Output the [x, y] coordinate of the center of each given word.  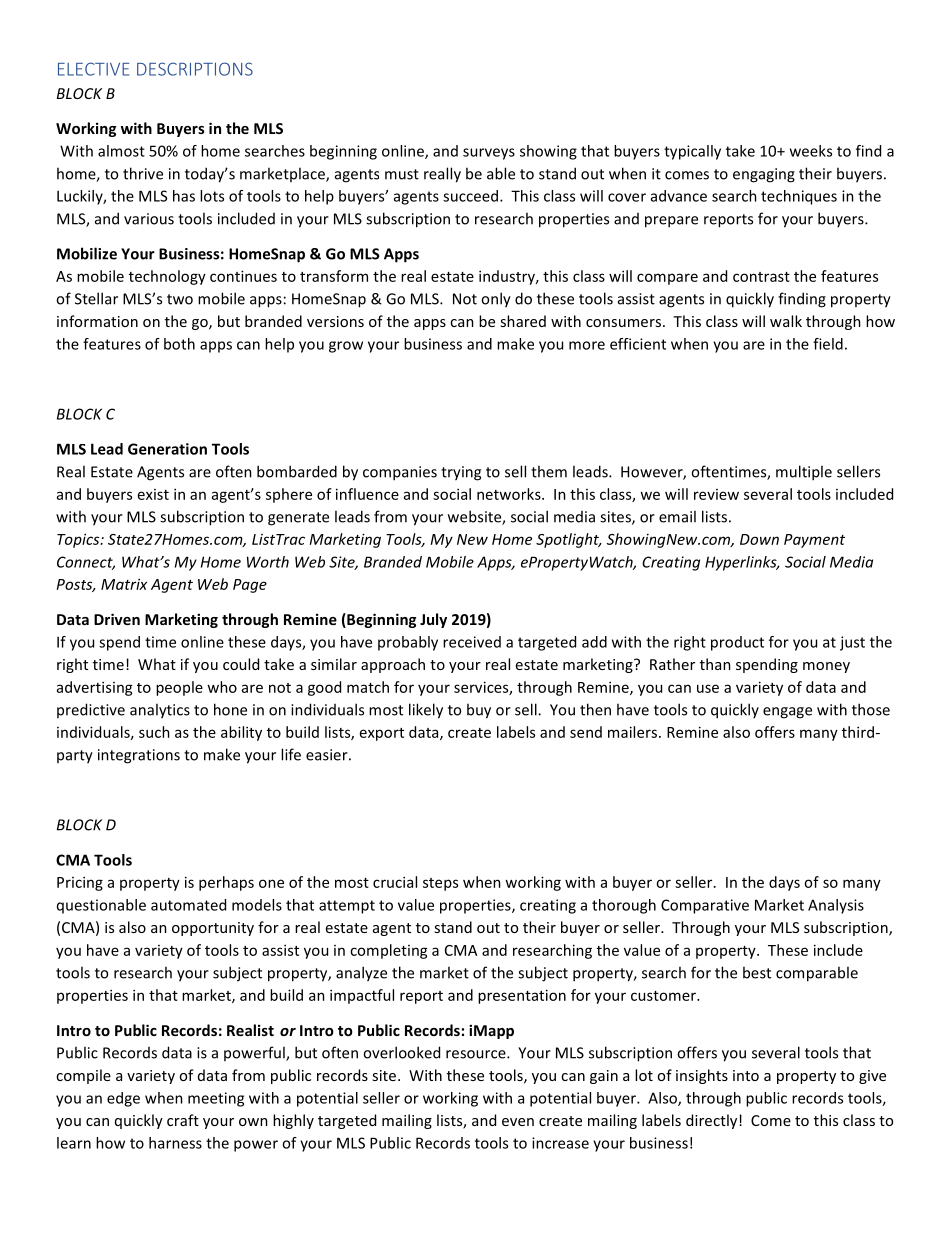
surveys [489, 154]
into [746, 1075]
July [433, 620]
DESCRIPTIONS [195, 69]
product [737, 643]
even [518, 1122]
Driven [117, 619]
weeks [811, 151]
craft [183, 1120]
